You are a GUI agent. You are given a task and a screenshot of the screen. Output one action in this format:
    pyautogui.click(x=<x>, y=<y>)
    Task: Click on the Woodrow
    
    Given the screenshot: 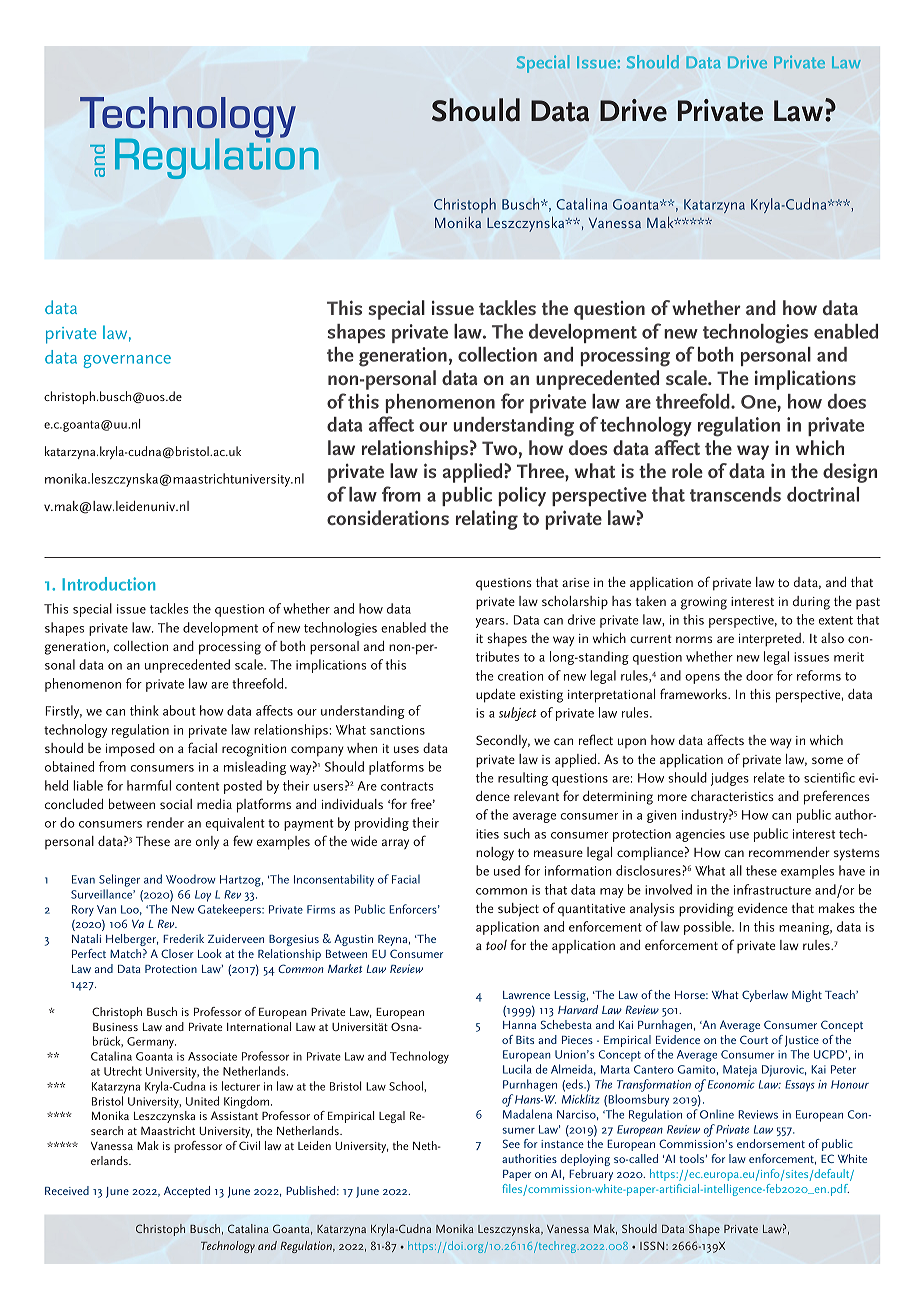 What is the action you would take?
    pyautogui.click(x=191, y=879)
